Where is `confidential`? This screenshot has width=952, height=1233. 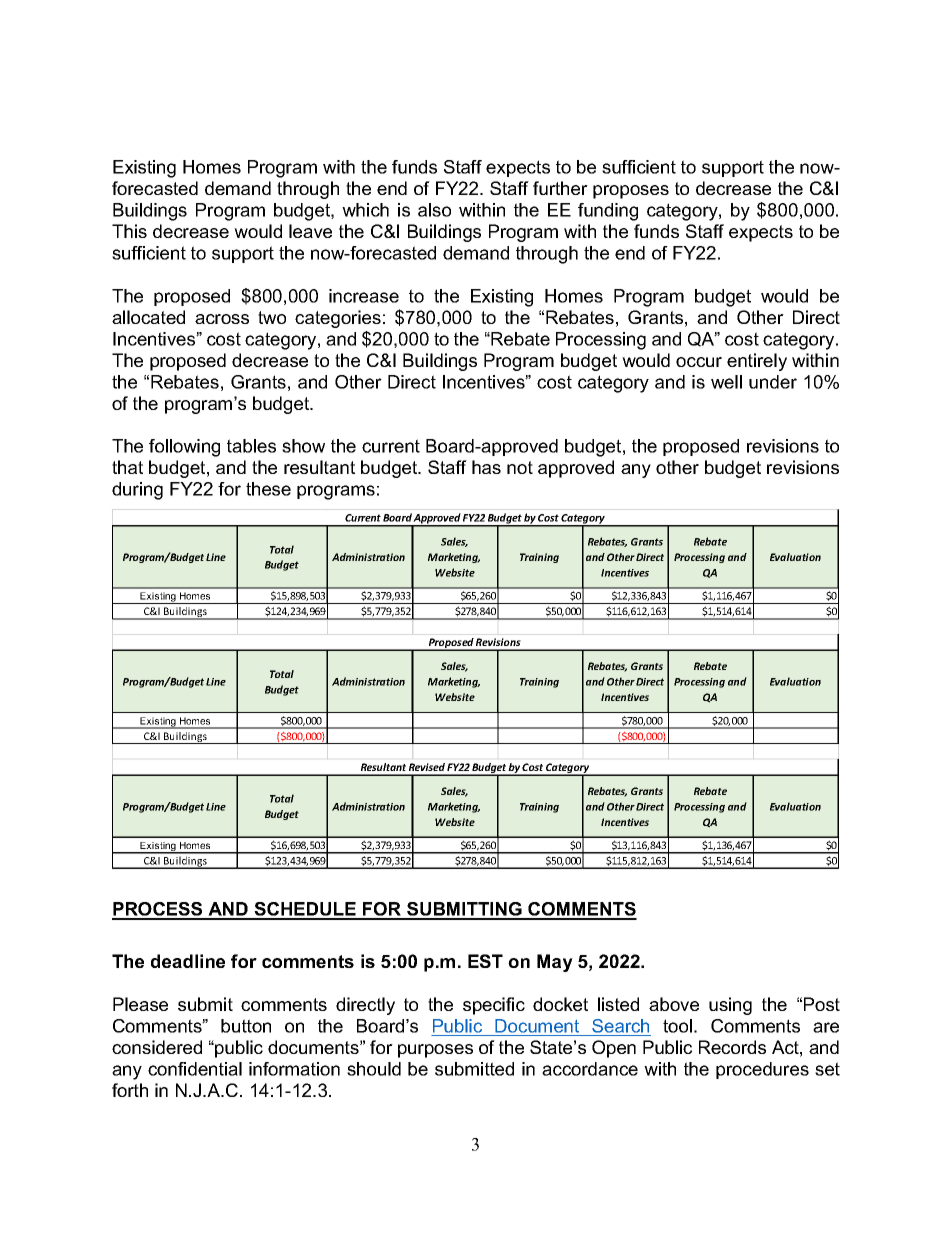 confidential is located at coordinates (195, 1069).
